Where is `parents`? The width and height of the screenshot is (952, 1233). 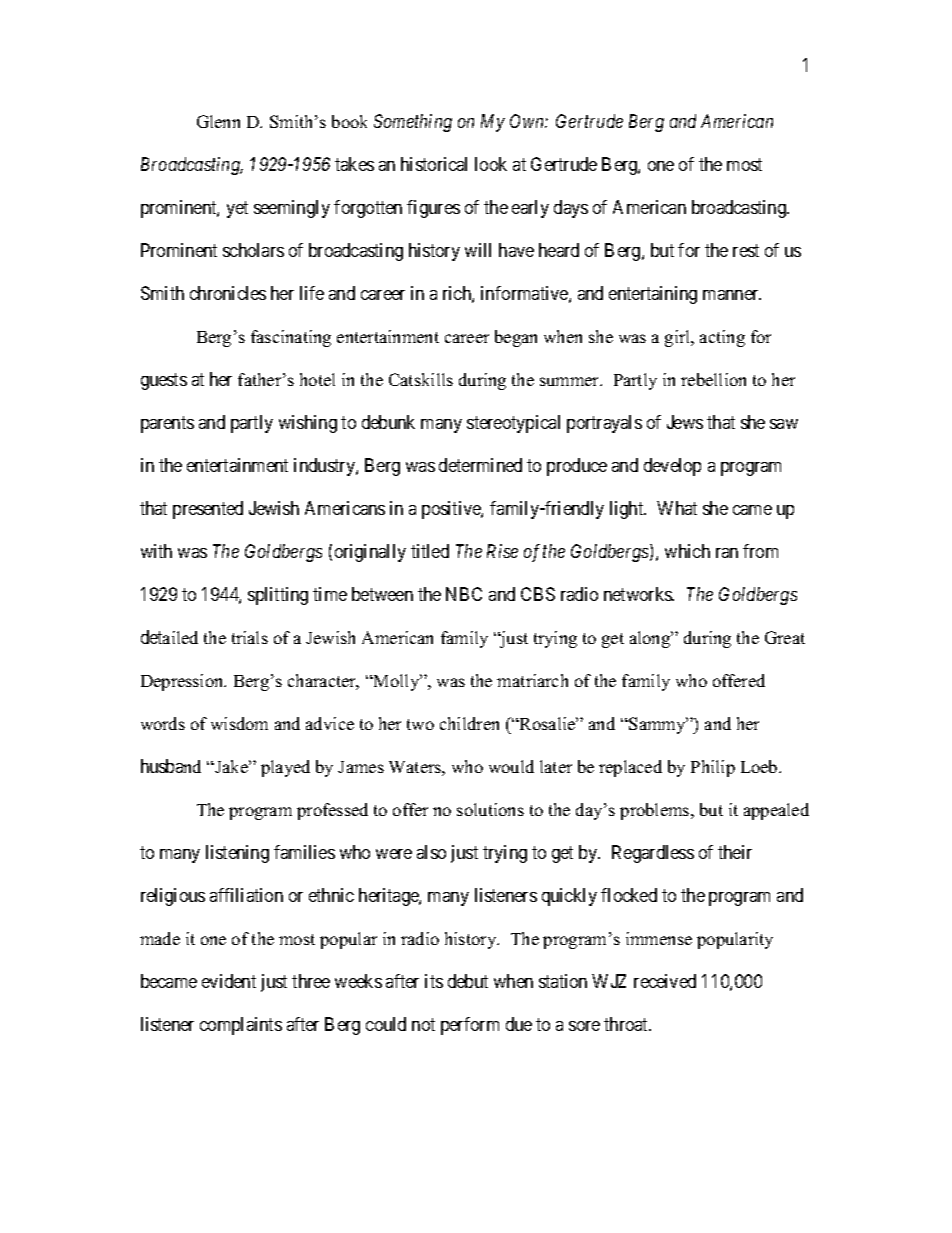 parents is located at coordinates (167, 424).
